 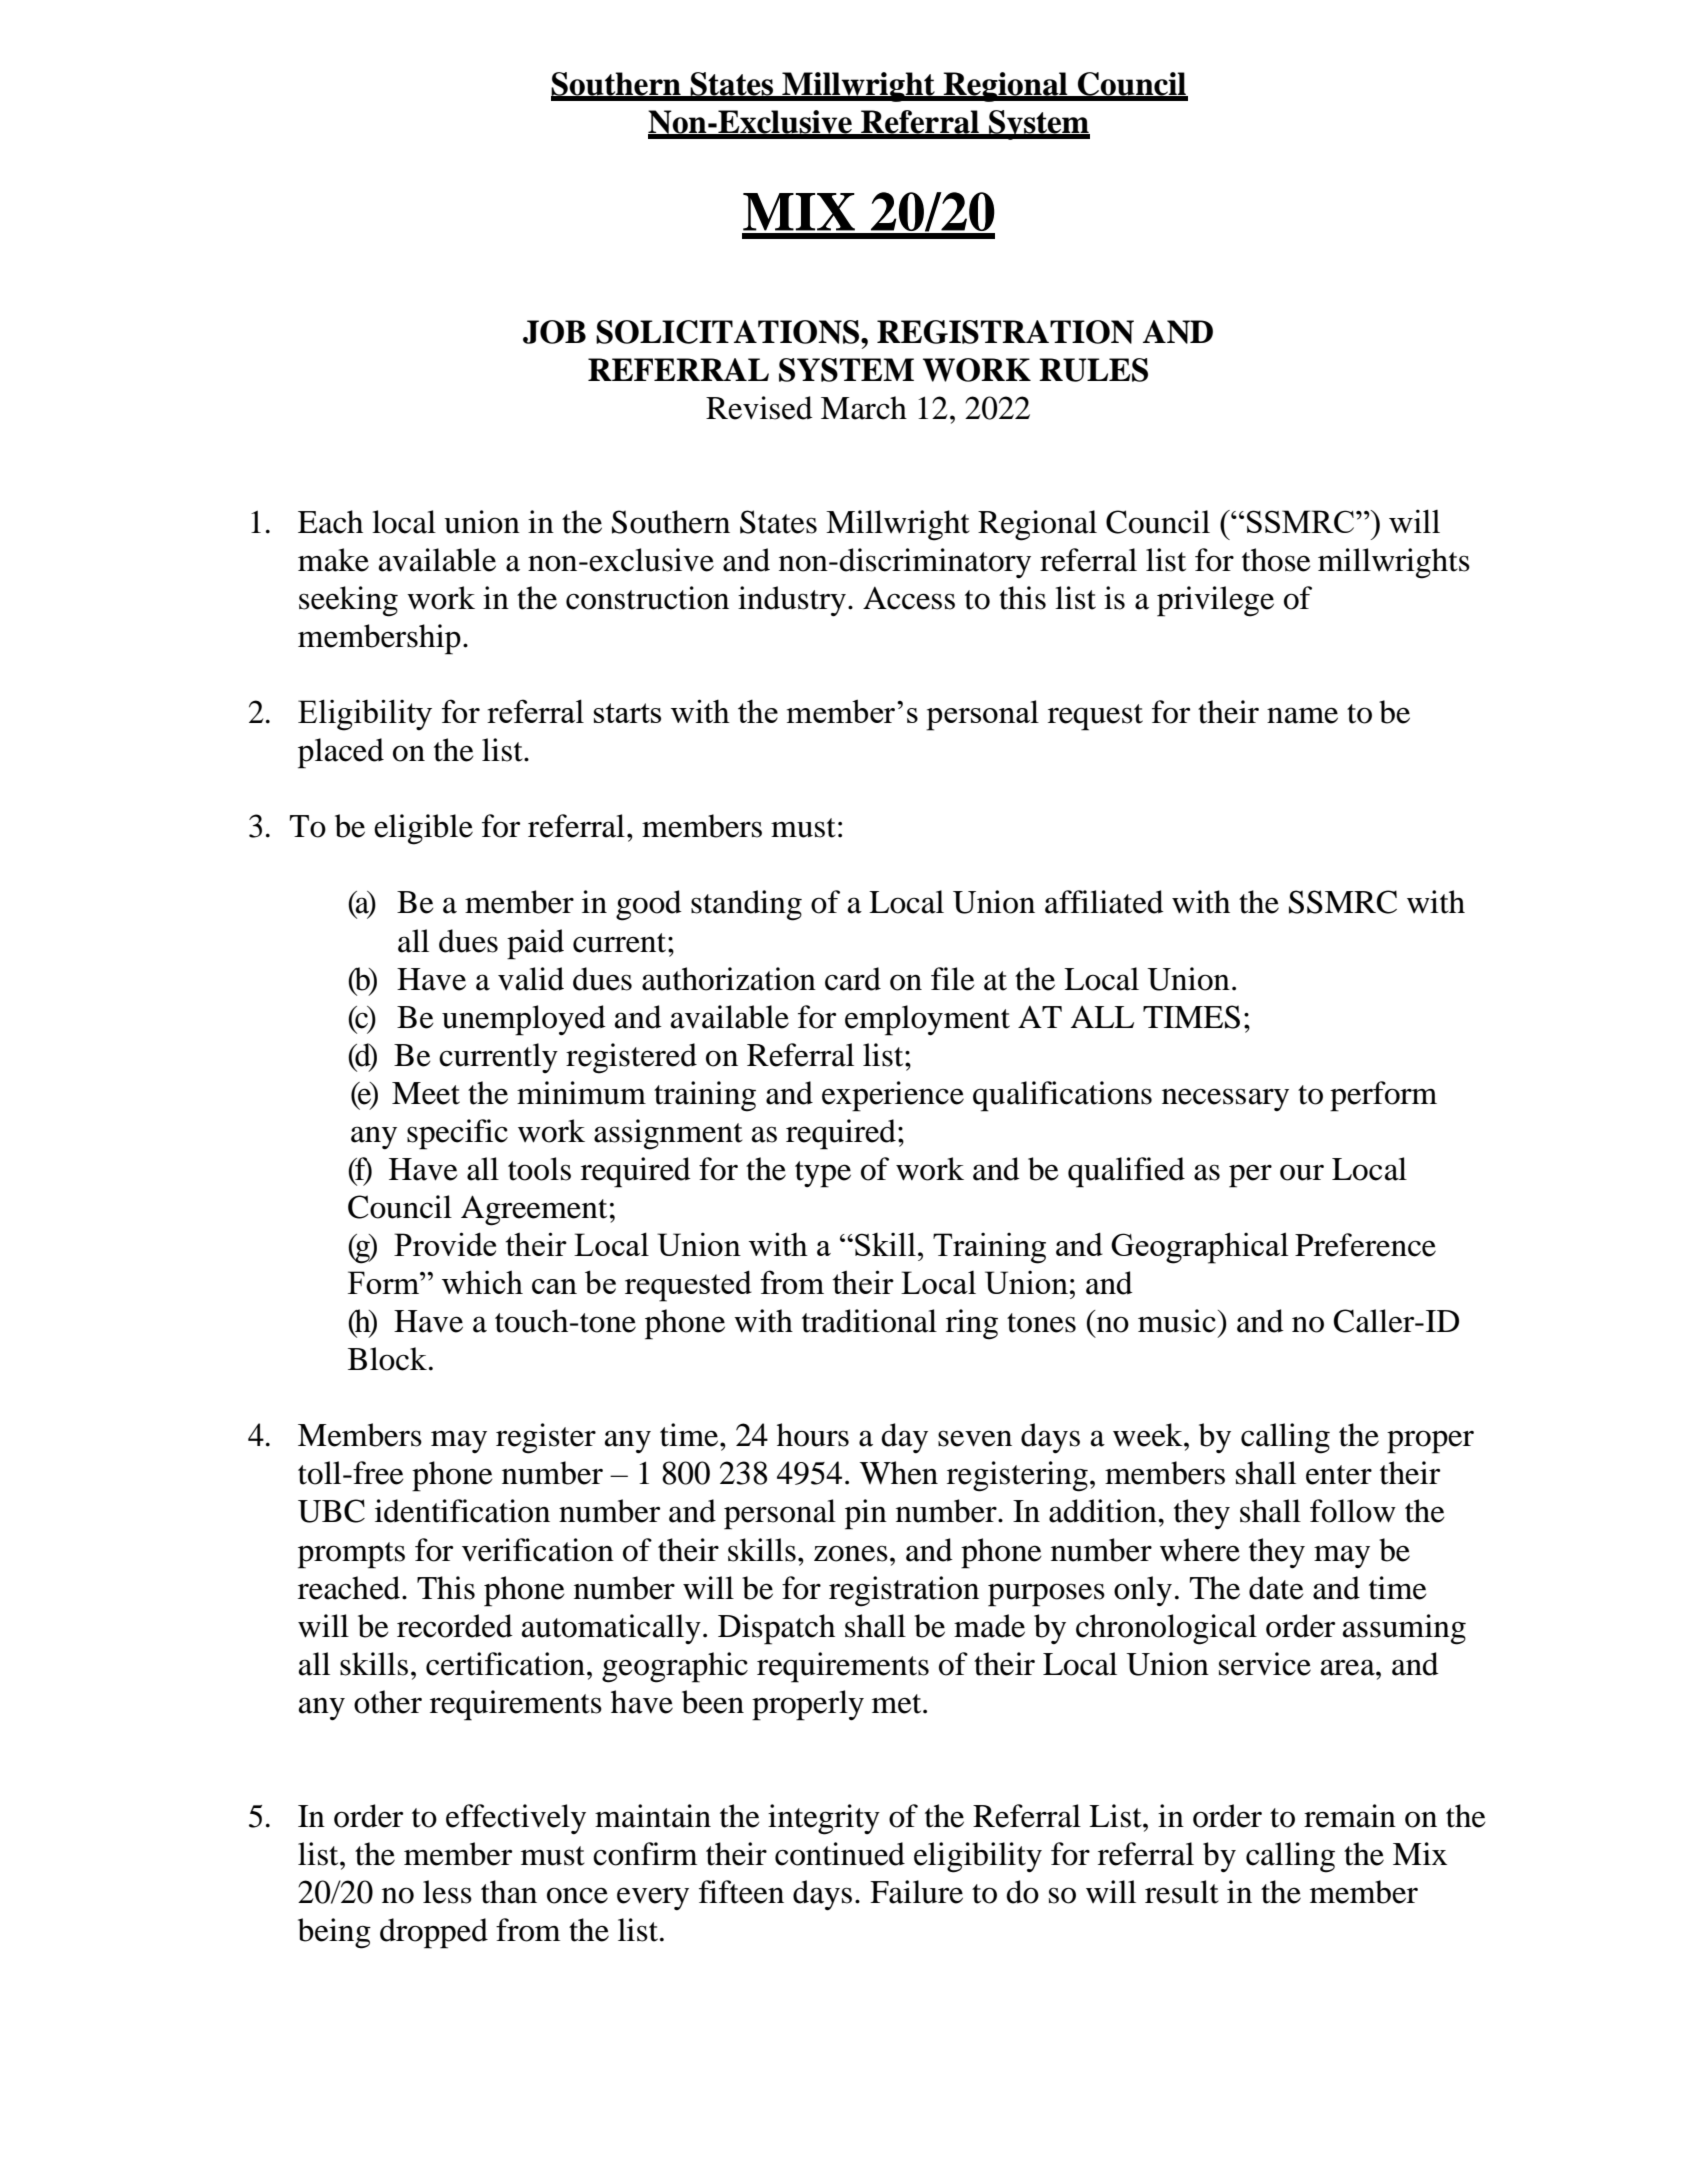 What do you see at coordinates (423, 829) in the screenshot?
I see `eligible` at bounding box center [423, 829].
